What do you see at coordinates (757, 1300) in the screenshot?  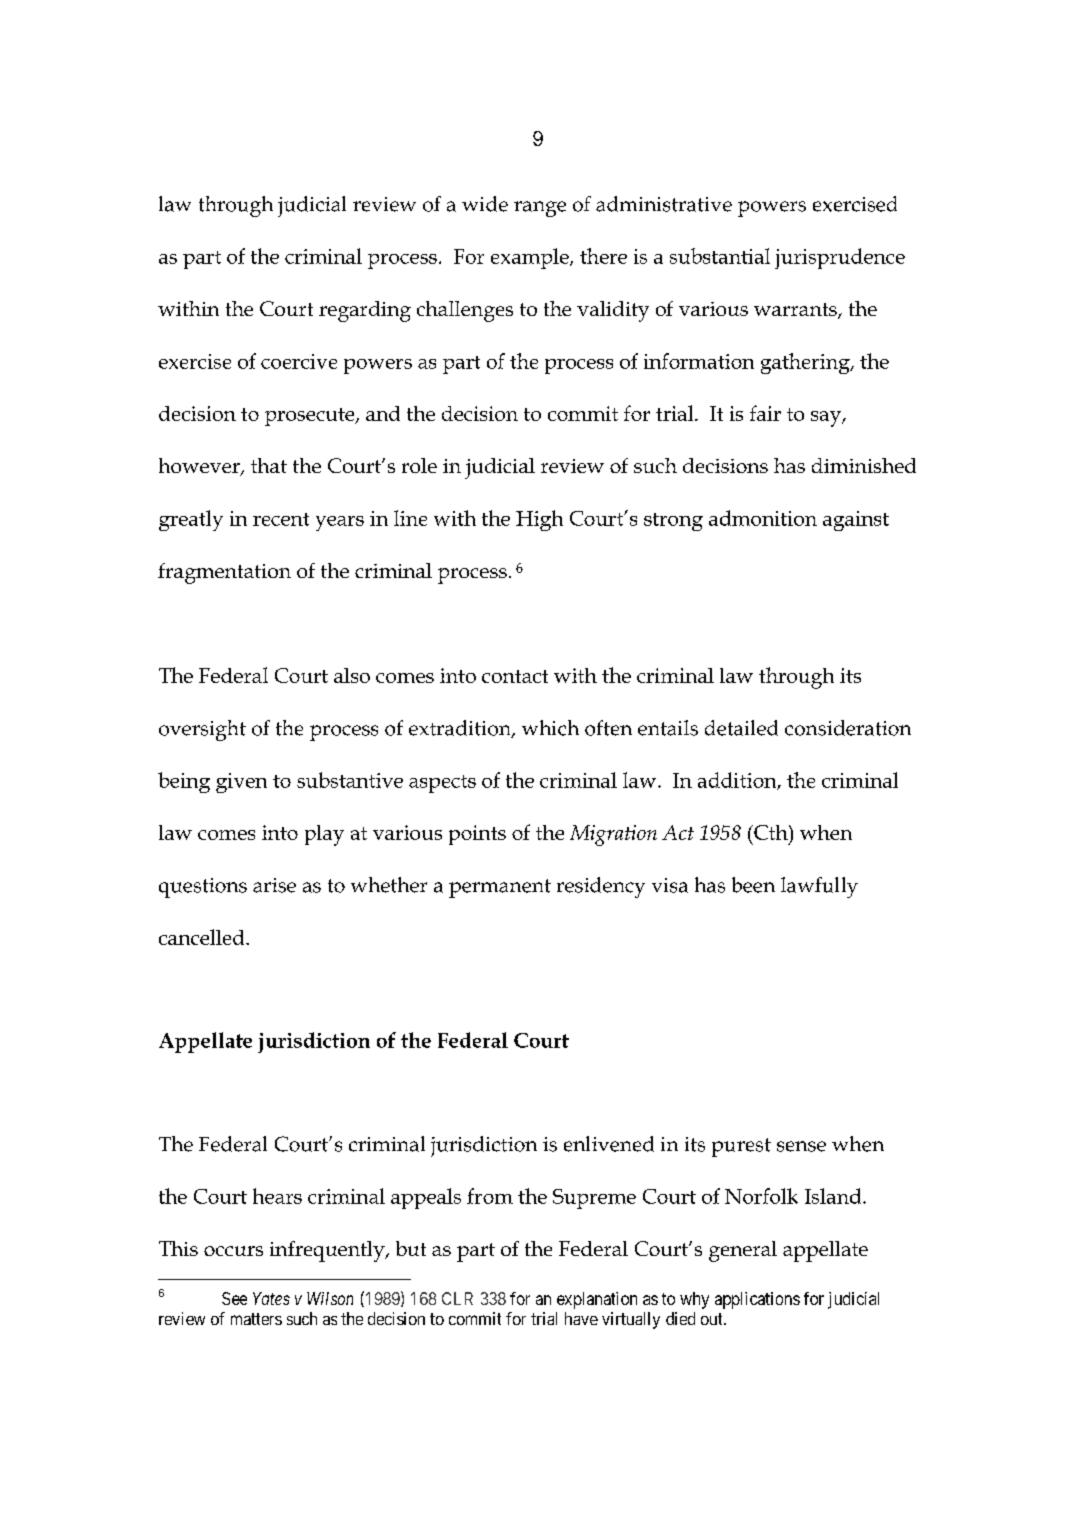 I see `applications` at bounding box center [757, 1300].
